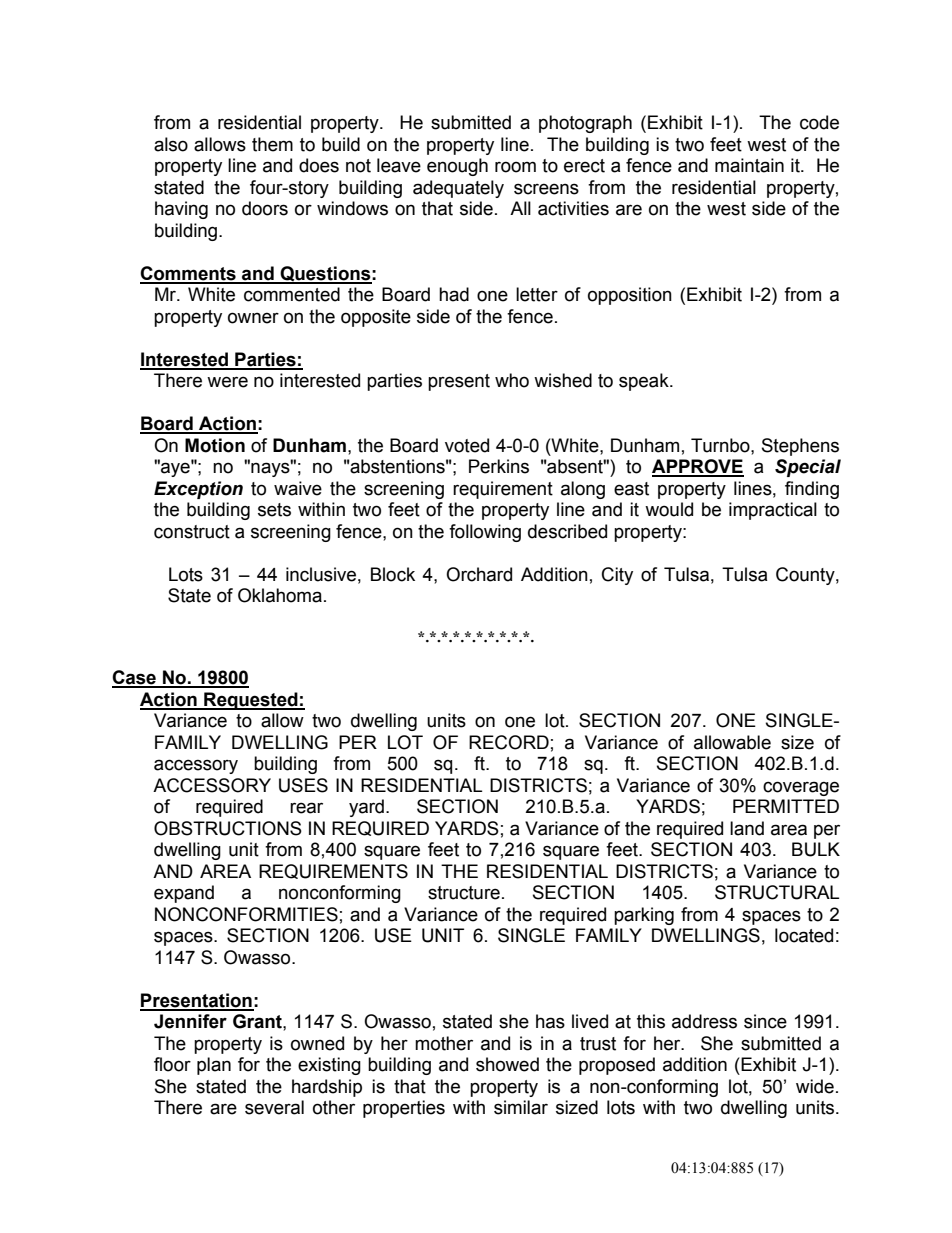 This screenshot has height=1233, width=952. What do you see at coordinates (617, 576) in the screenshot?
I see `City` at bounding box center [617, 576].
